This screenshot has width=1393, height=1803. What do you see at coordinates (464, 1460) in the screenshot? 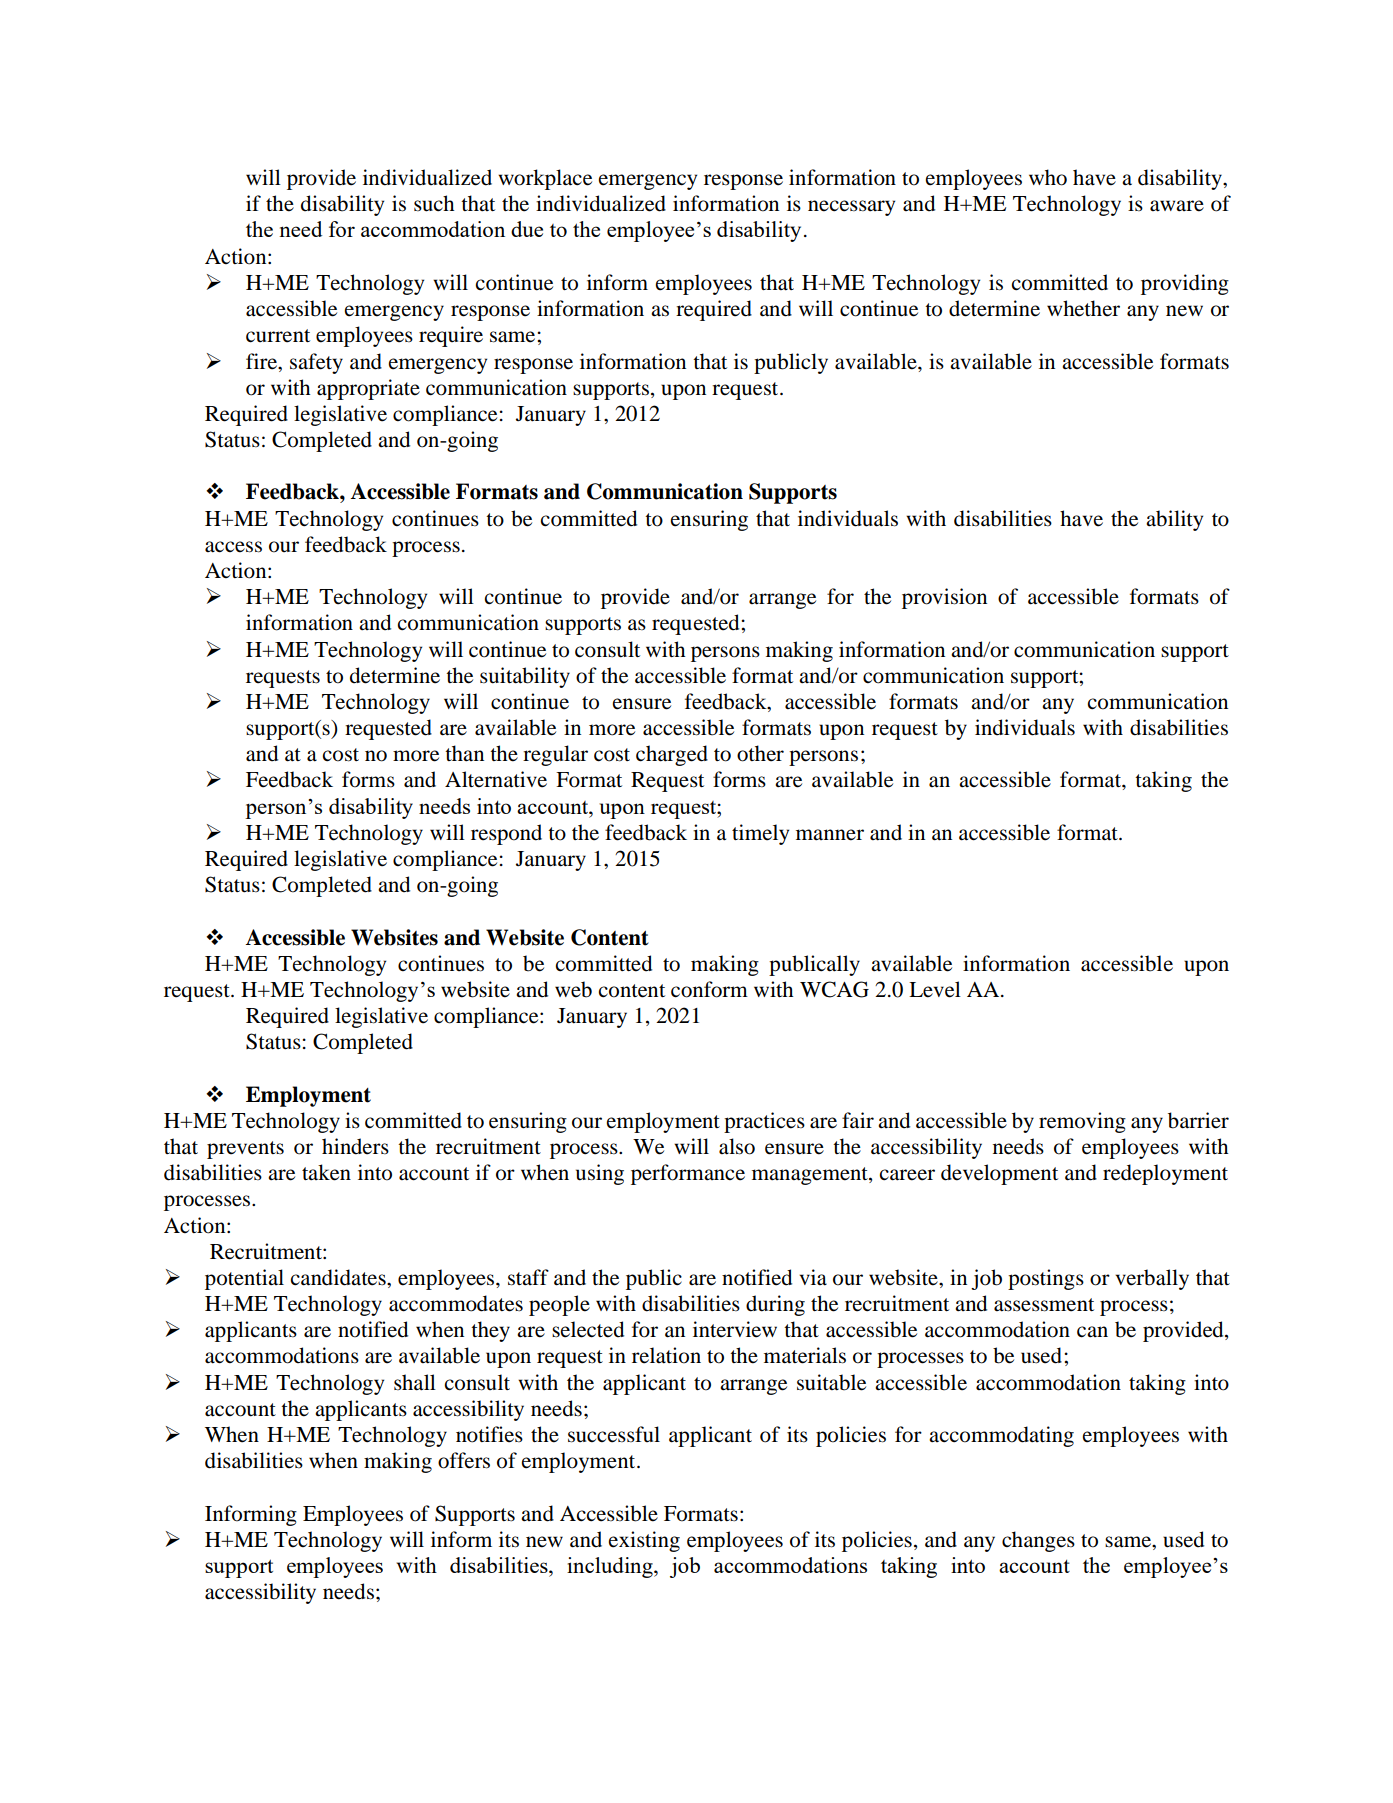
I see `offers` at bounding box center [464, 1460].
